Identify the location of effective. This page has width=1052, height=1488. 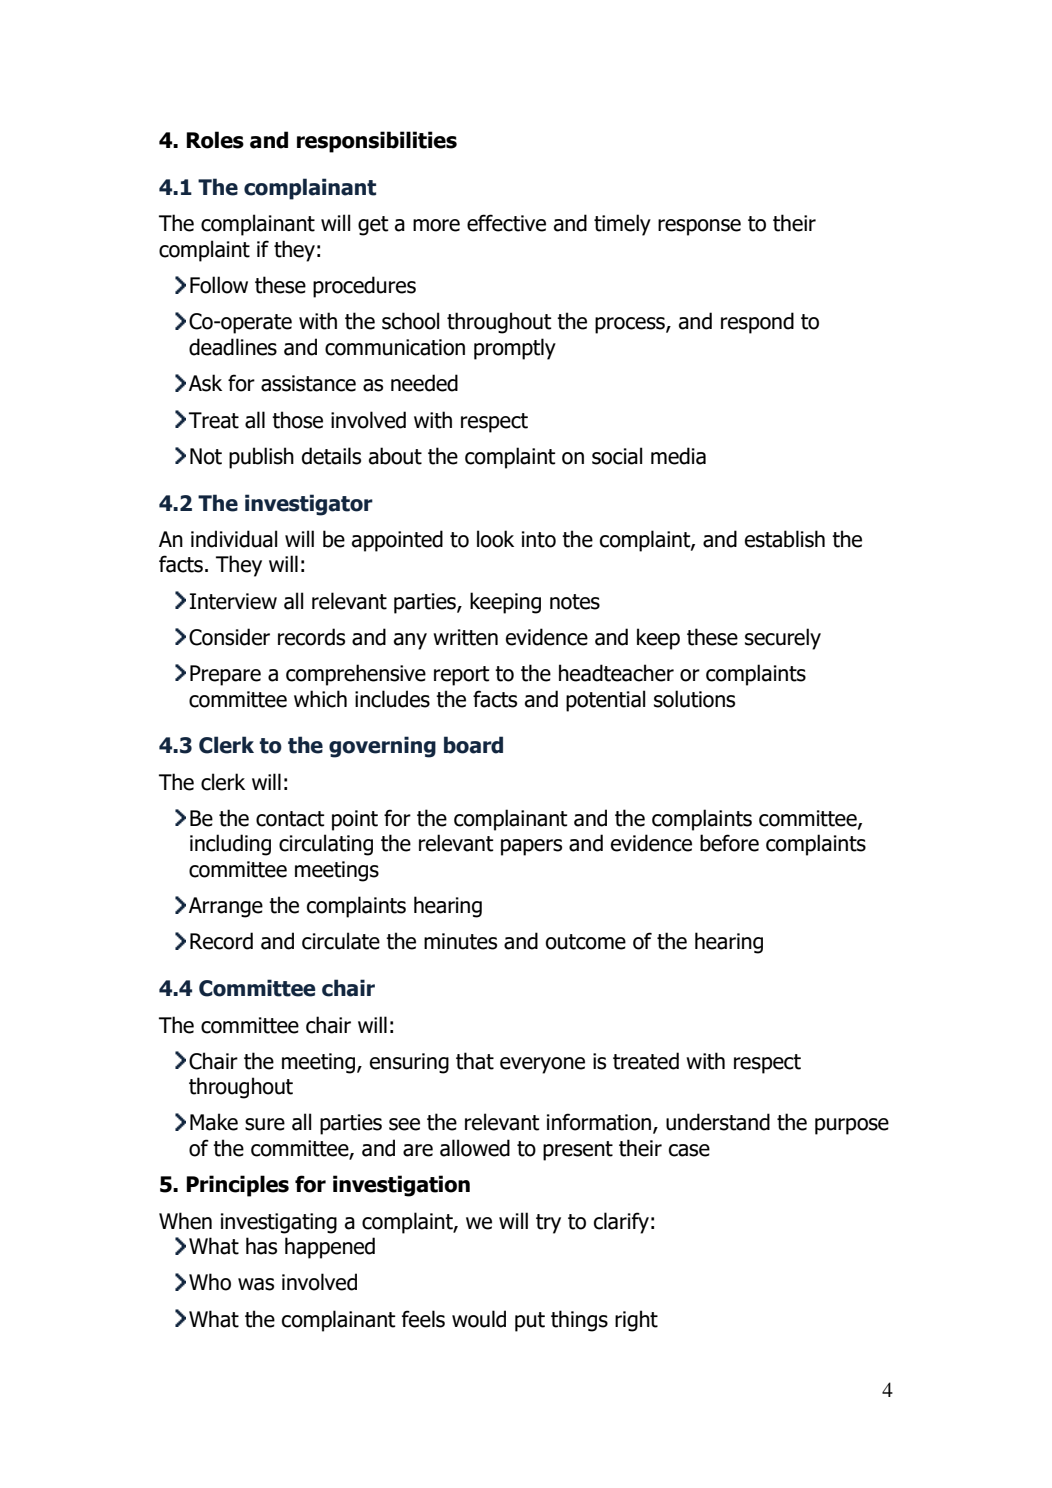
(506, 223).
